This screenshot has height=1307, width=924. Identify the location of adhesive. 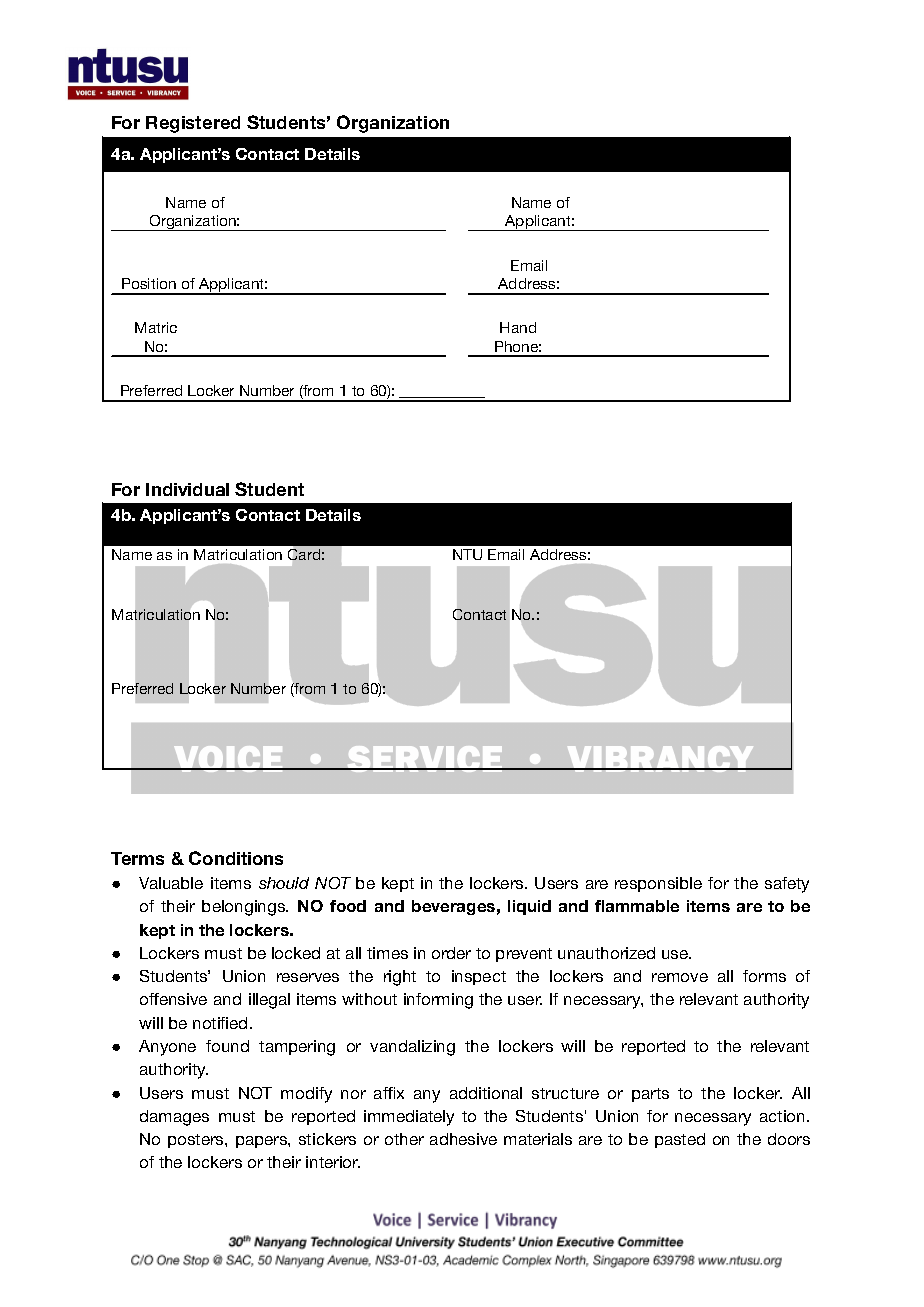
(463, 1139).
